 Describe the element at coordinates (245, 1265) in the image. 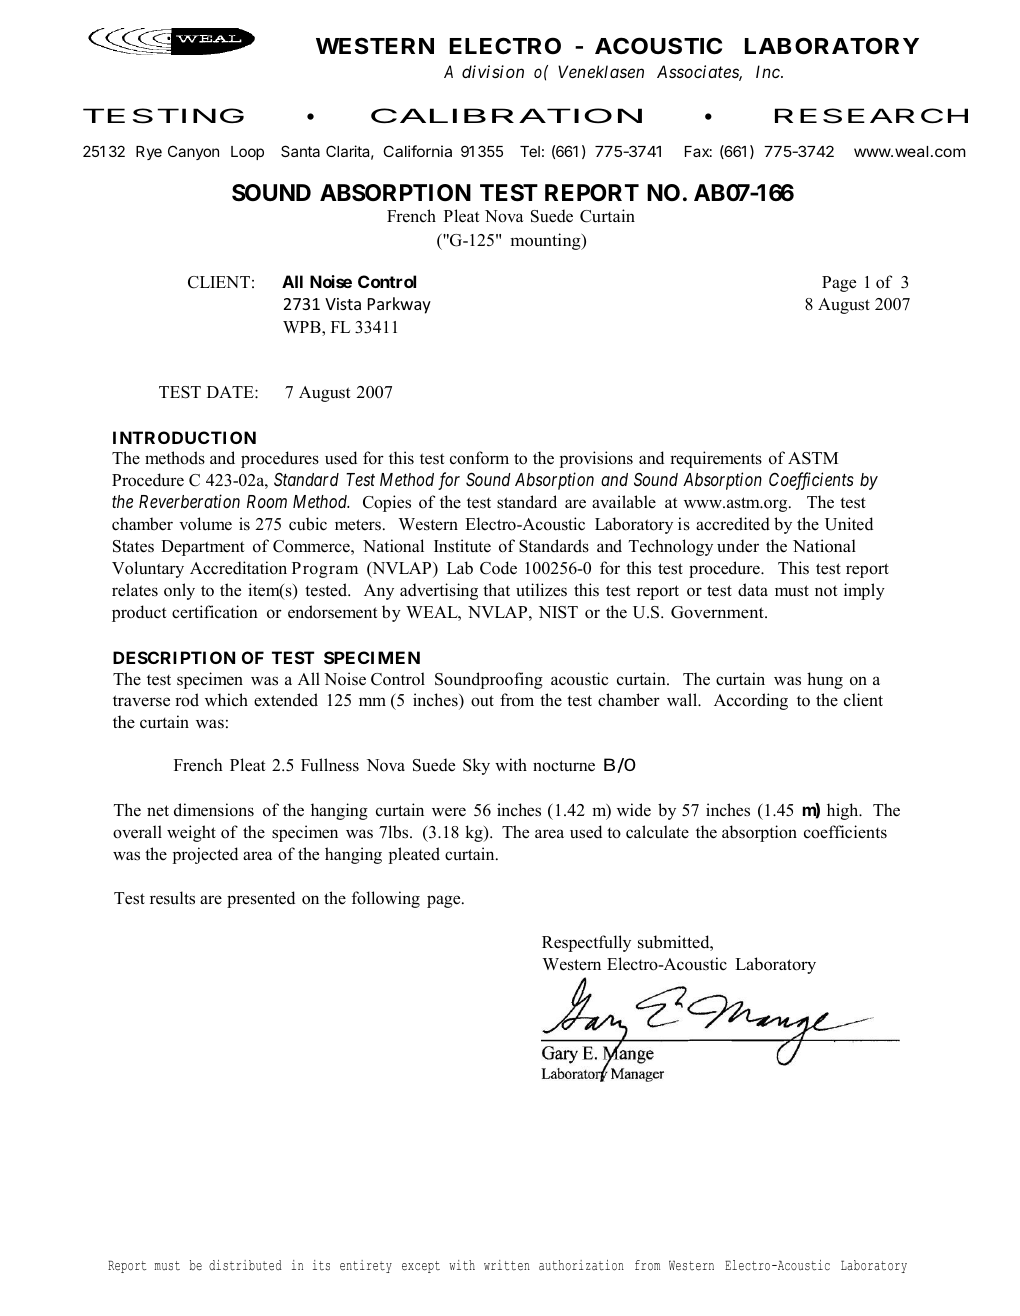

I see `distributed` at that location.
